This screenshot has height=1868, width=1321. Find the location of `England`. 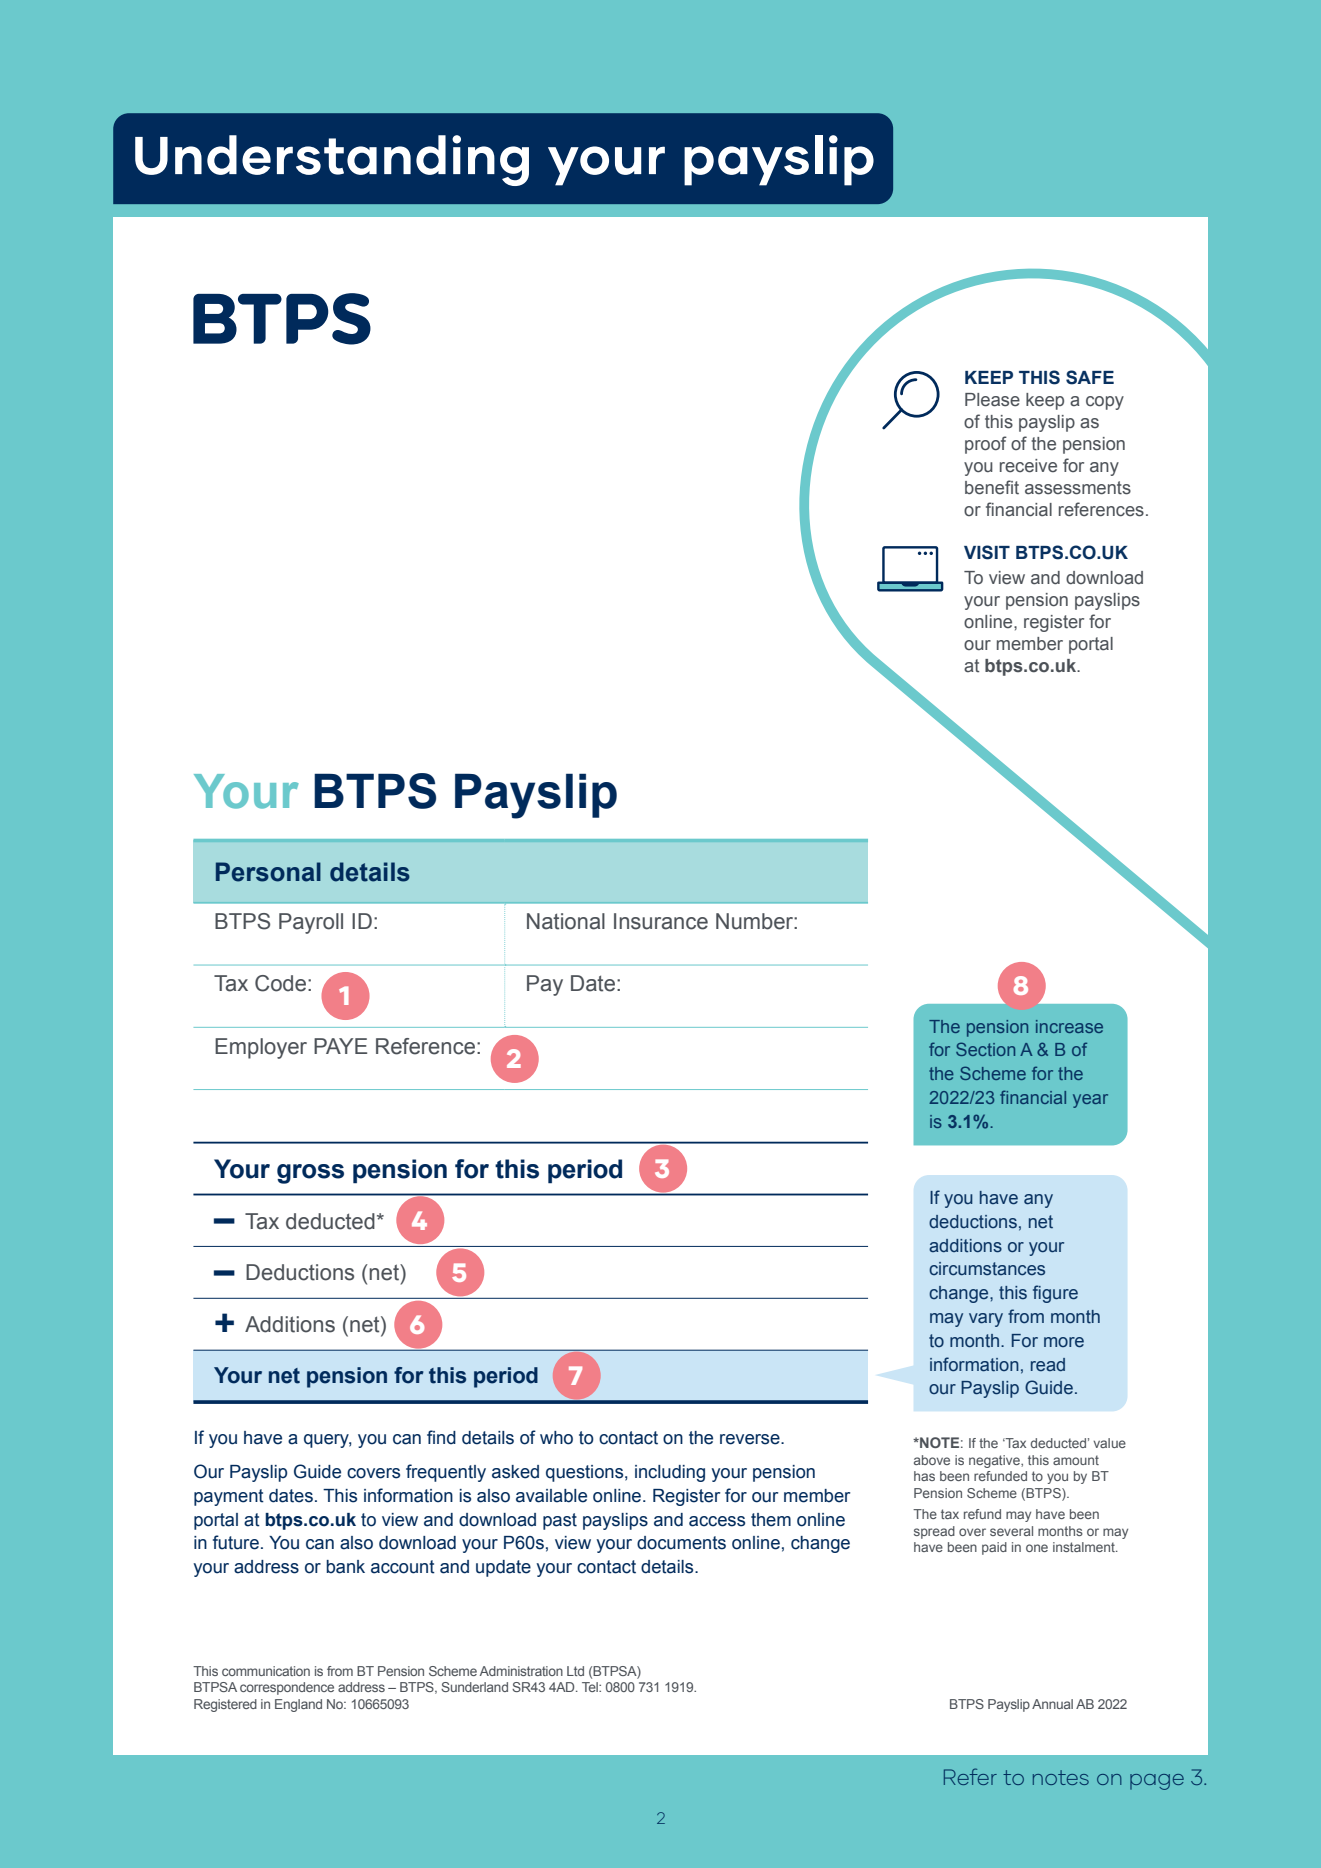

England is located at coordinates (298, 1705).
